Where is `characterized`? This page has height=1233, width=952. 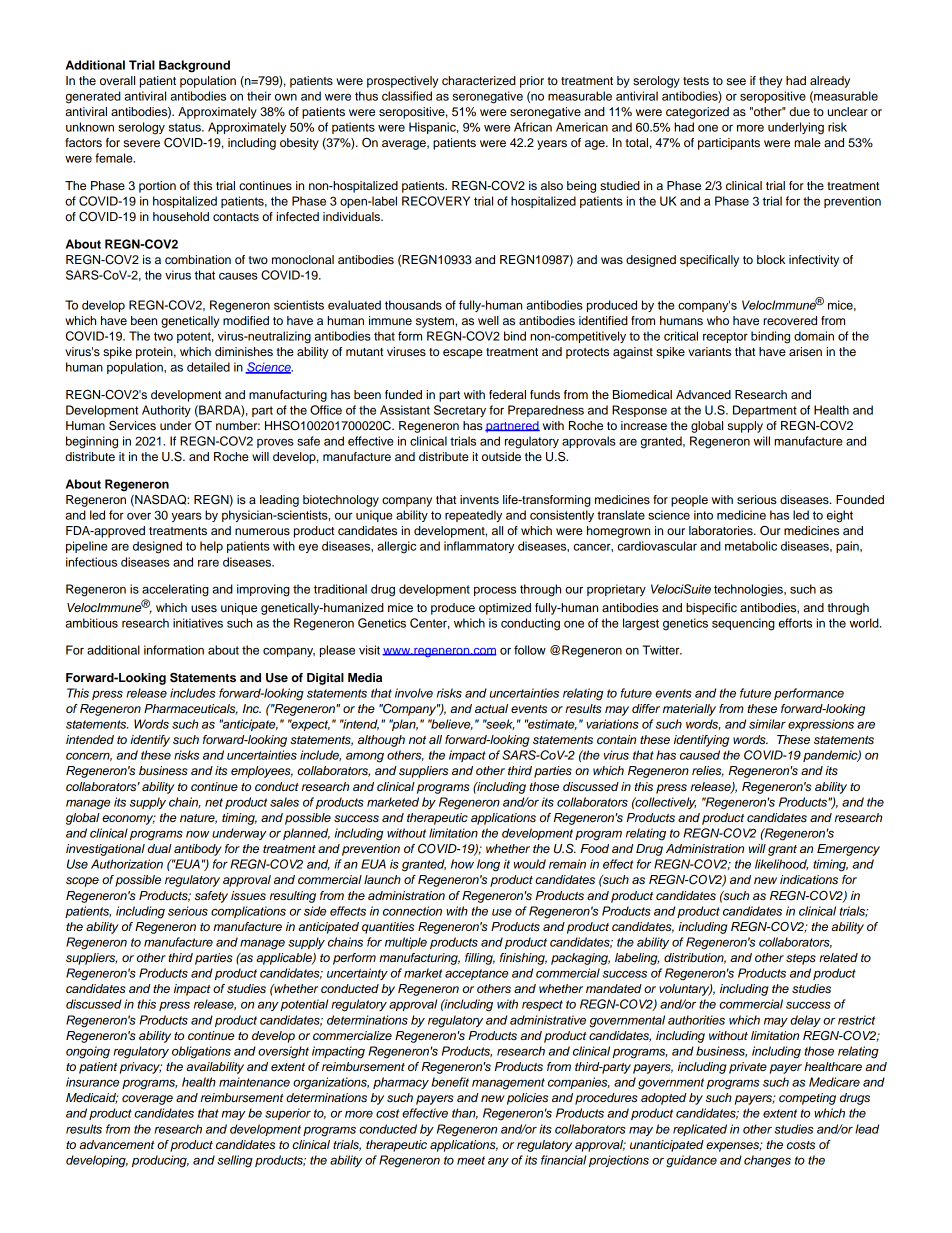
characterized is located at coordinates (479, 80).
